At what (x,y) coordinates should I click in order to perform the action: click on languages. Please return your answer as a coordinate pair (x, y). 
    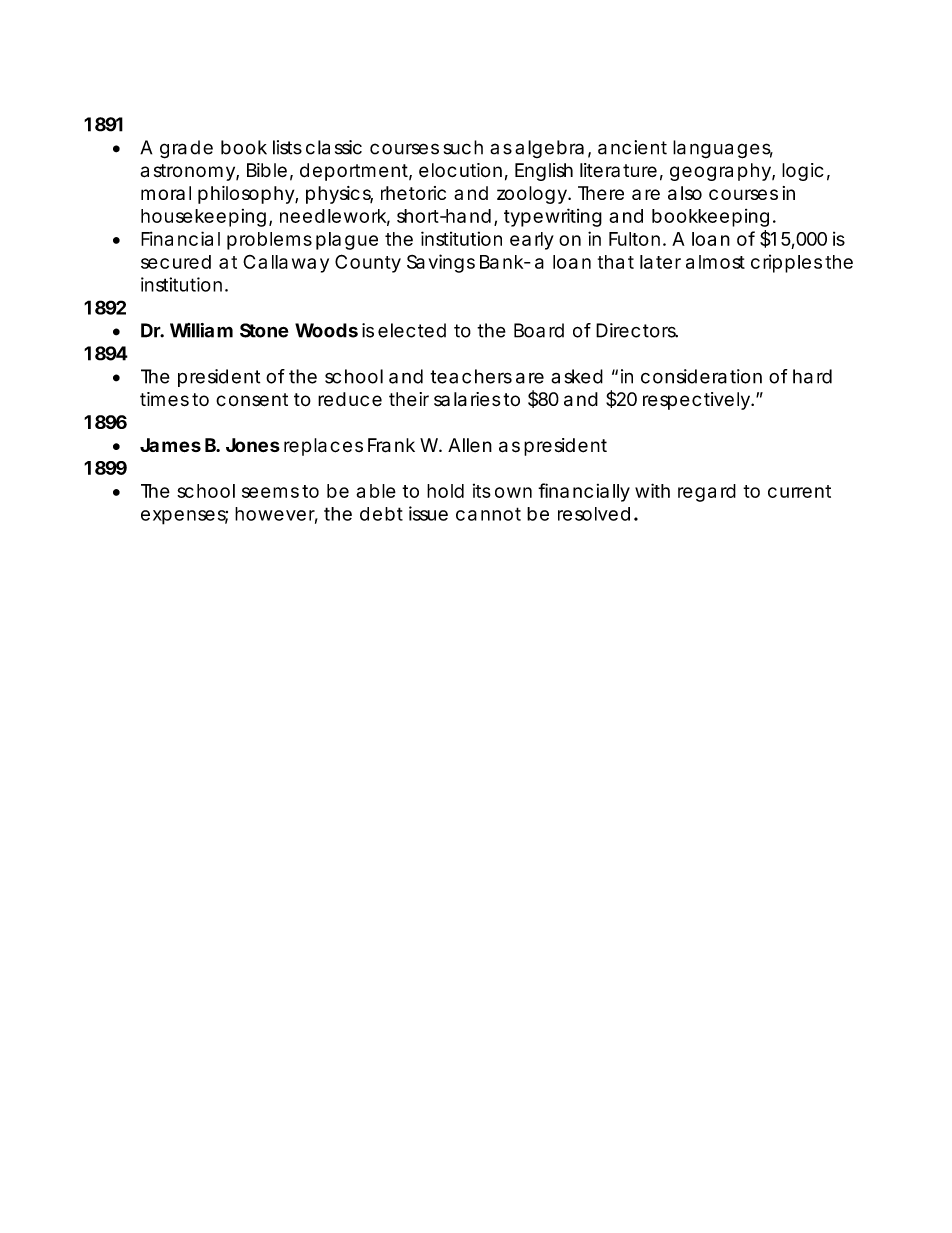
    Looking at the image, I should click on (723, 149).
